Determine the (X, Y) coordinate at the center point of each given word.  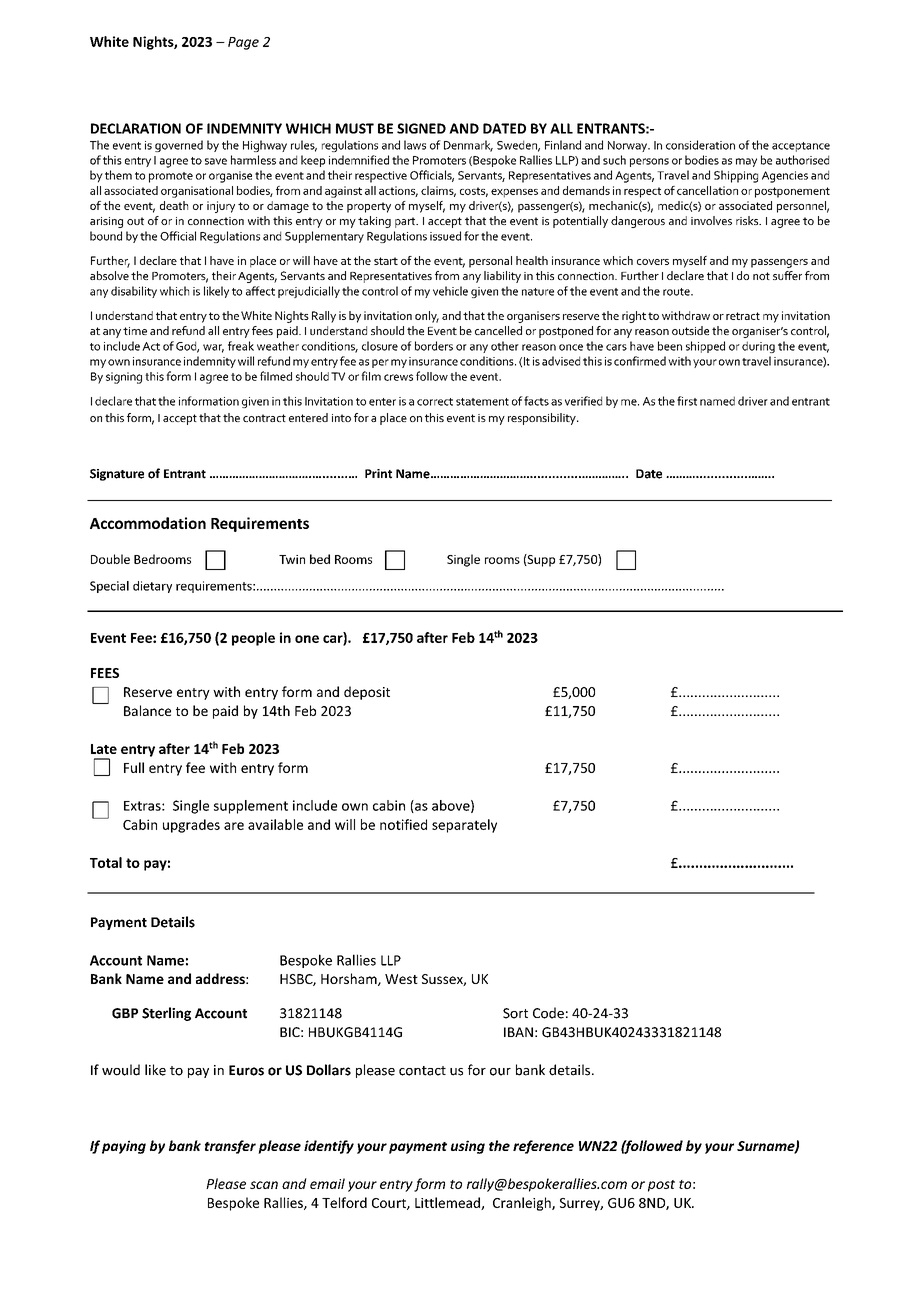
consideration (700, 145)
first (687, 401)
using (468, 1147)
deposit (367, 693)
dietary (152, 587)
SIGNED (421, 128)
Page (243, 43)
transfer (230, 1147)
